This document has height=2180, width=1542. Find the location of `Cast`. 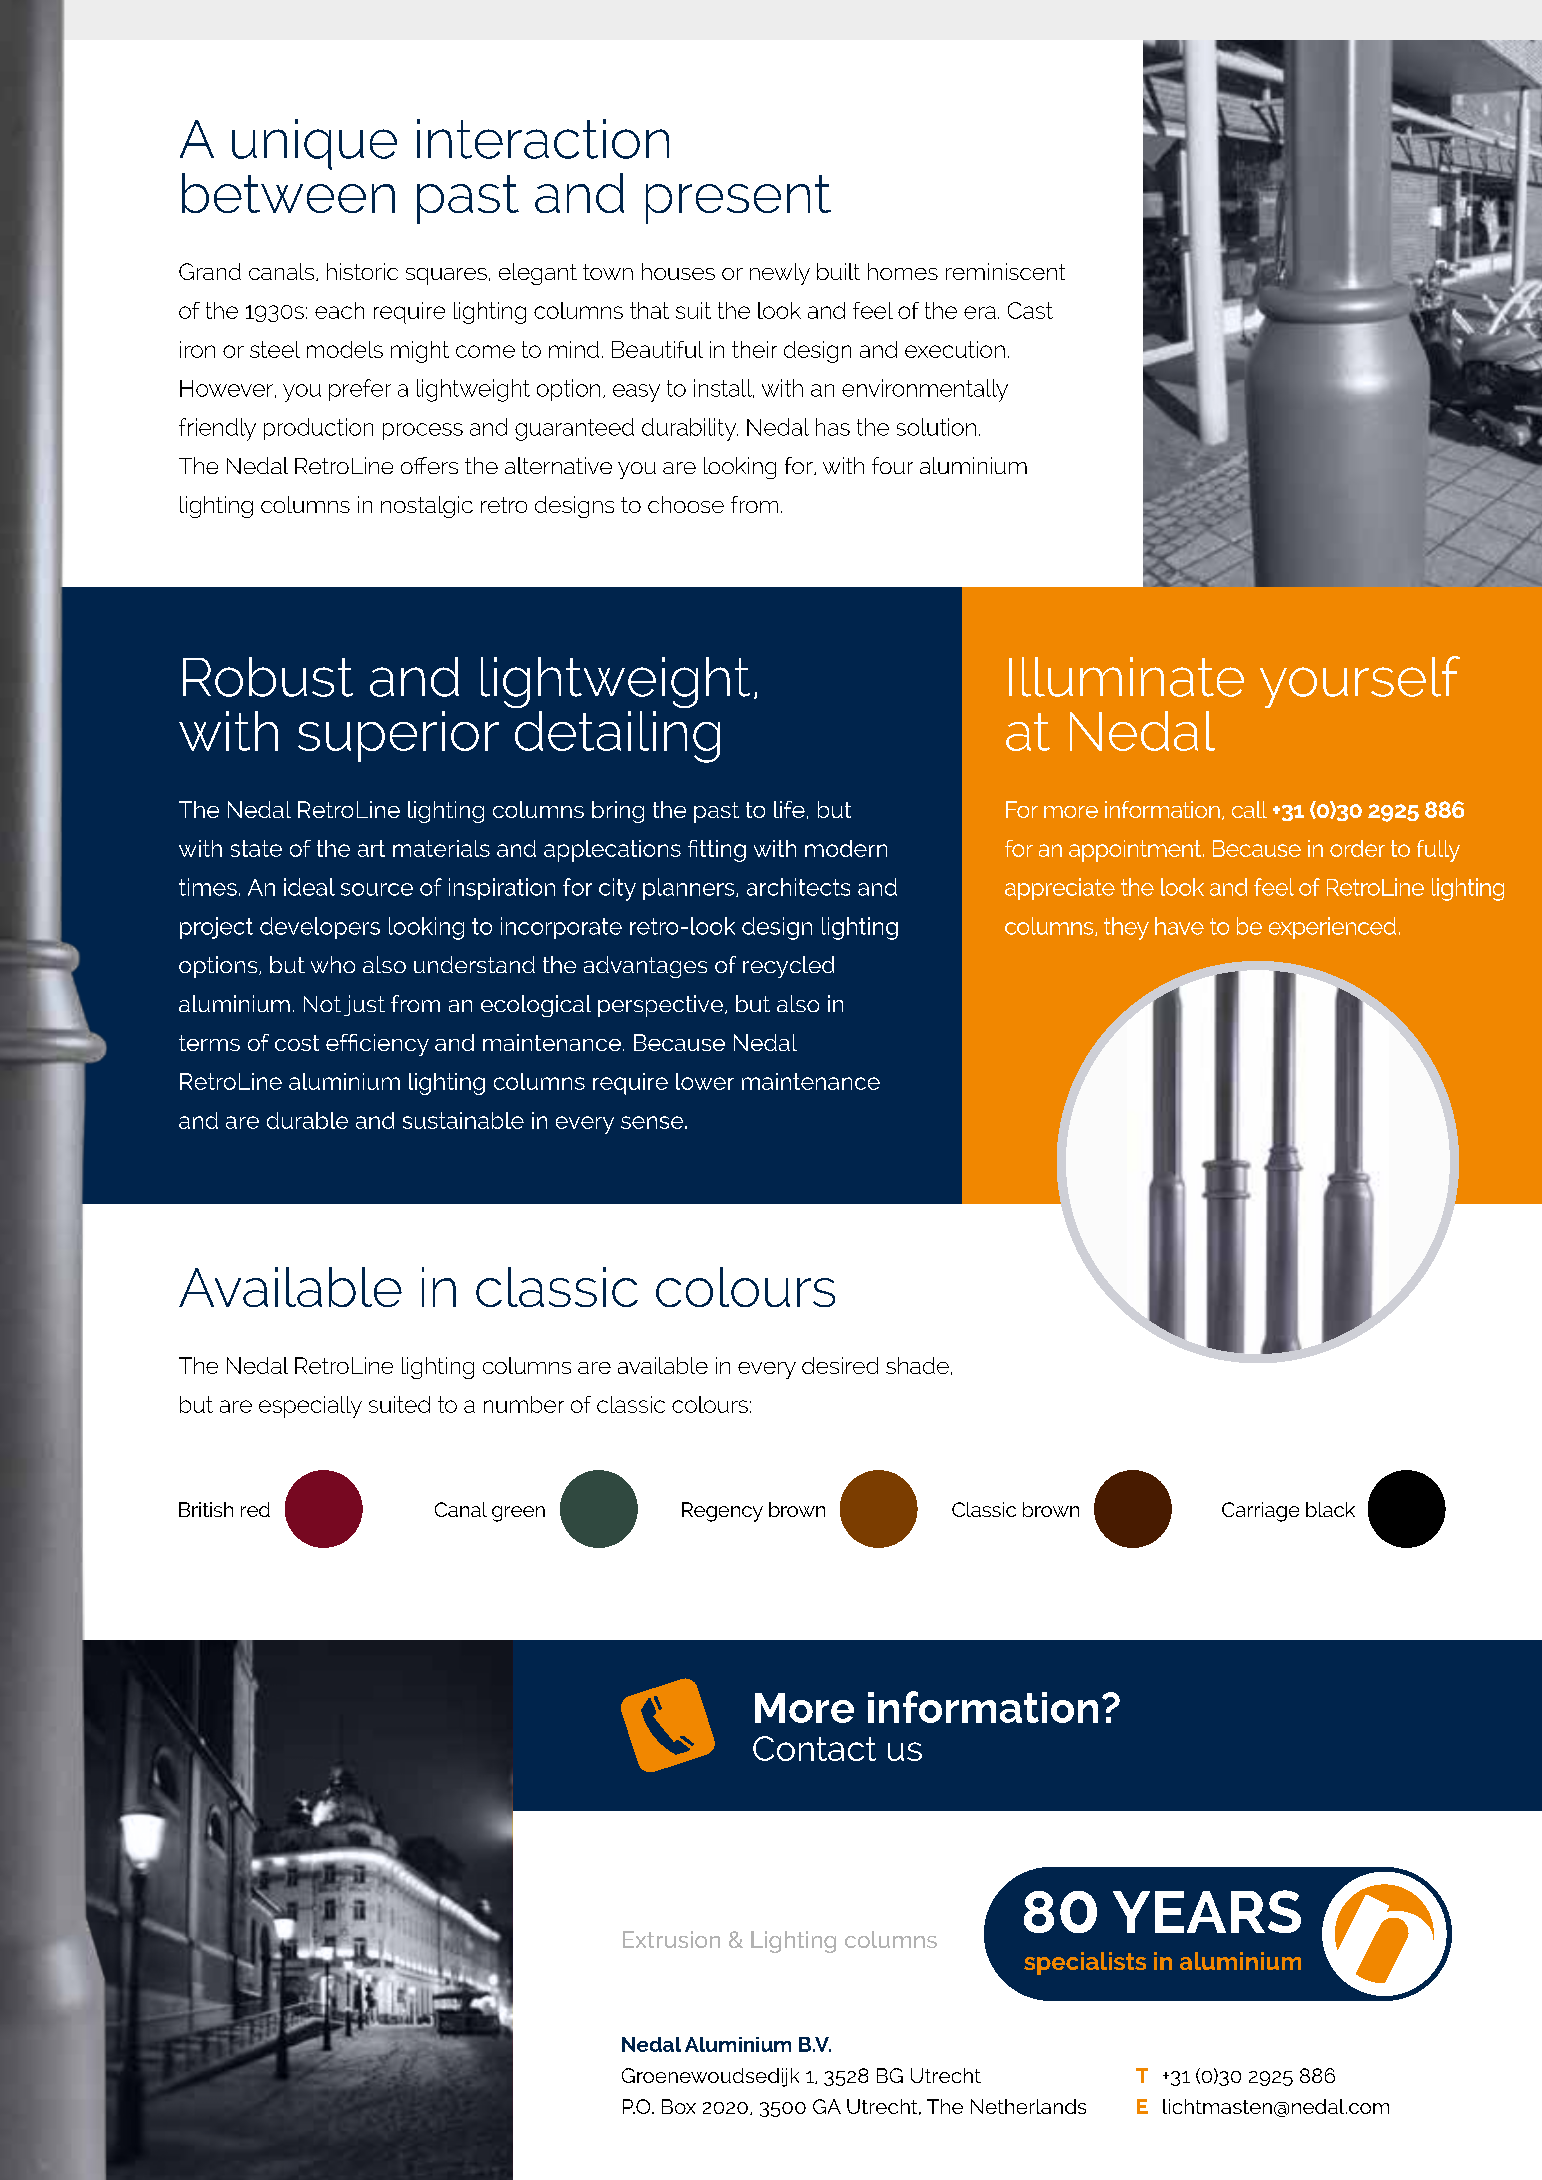

Cast is located at coordinates (1030, 310).
